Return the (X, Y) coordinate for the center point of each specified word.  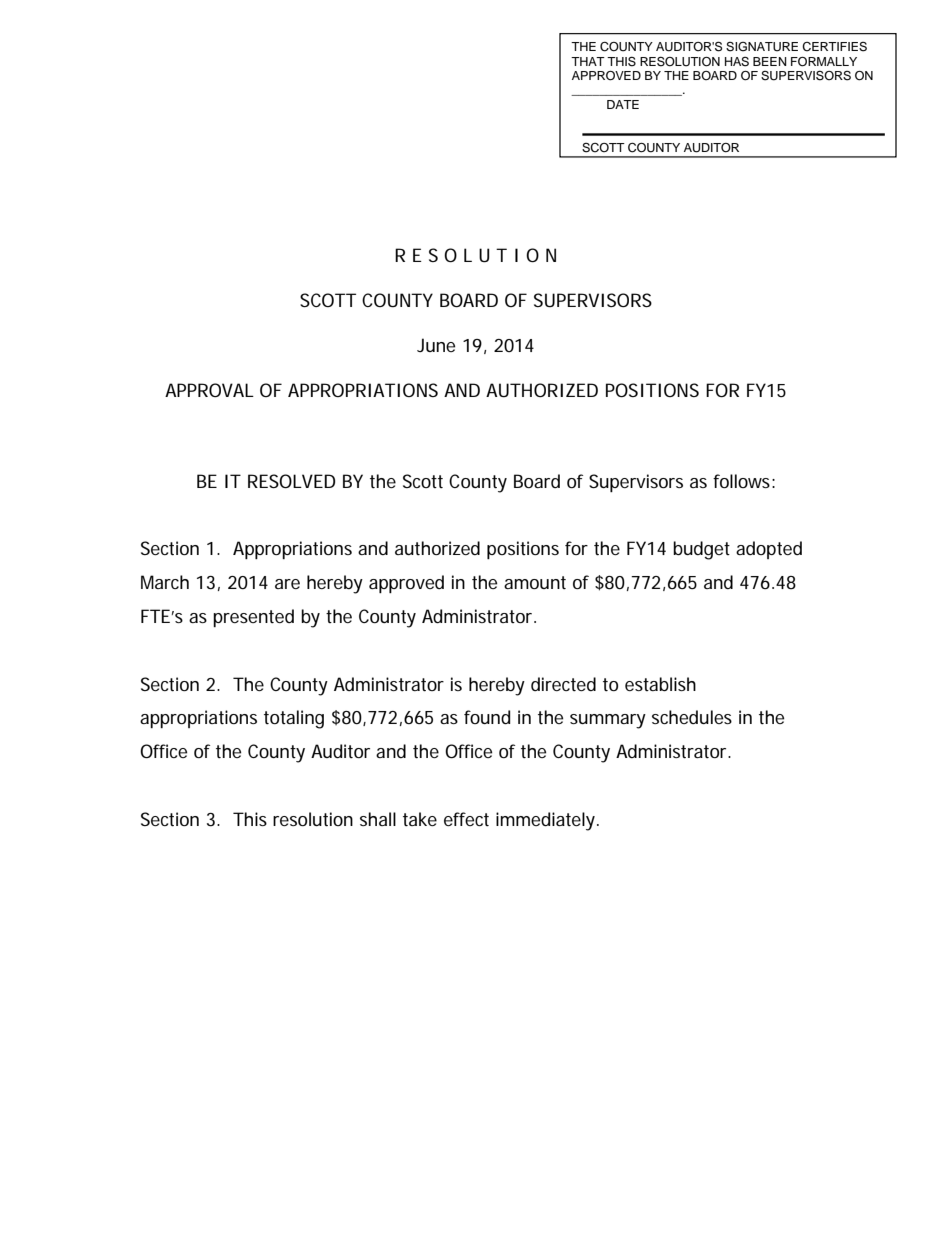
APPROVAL (209, 390)
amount (535, 582)
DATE (623, 104)
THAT (588, 61)
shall (378, 819)
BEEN (770, 61)
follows (741, 481)
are (287, 584)
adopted (769, 550)
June (436, 345)
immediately (545, 821)
